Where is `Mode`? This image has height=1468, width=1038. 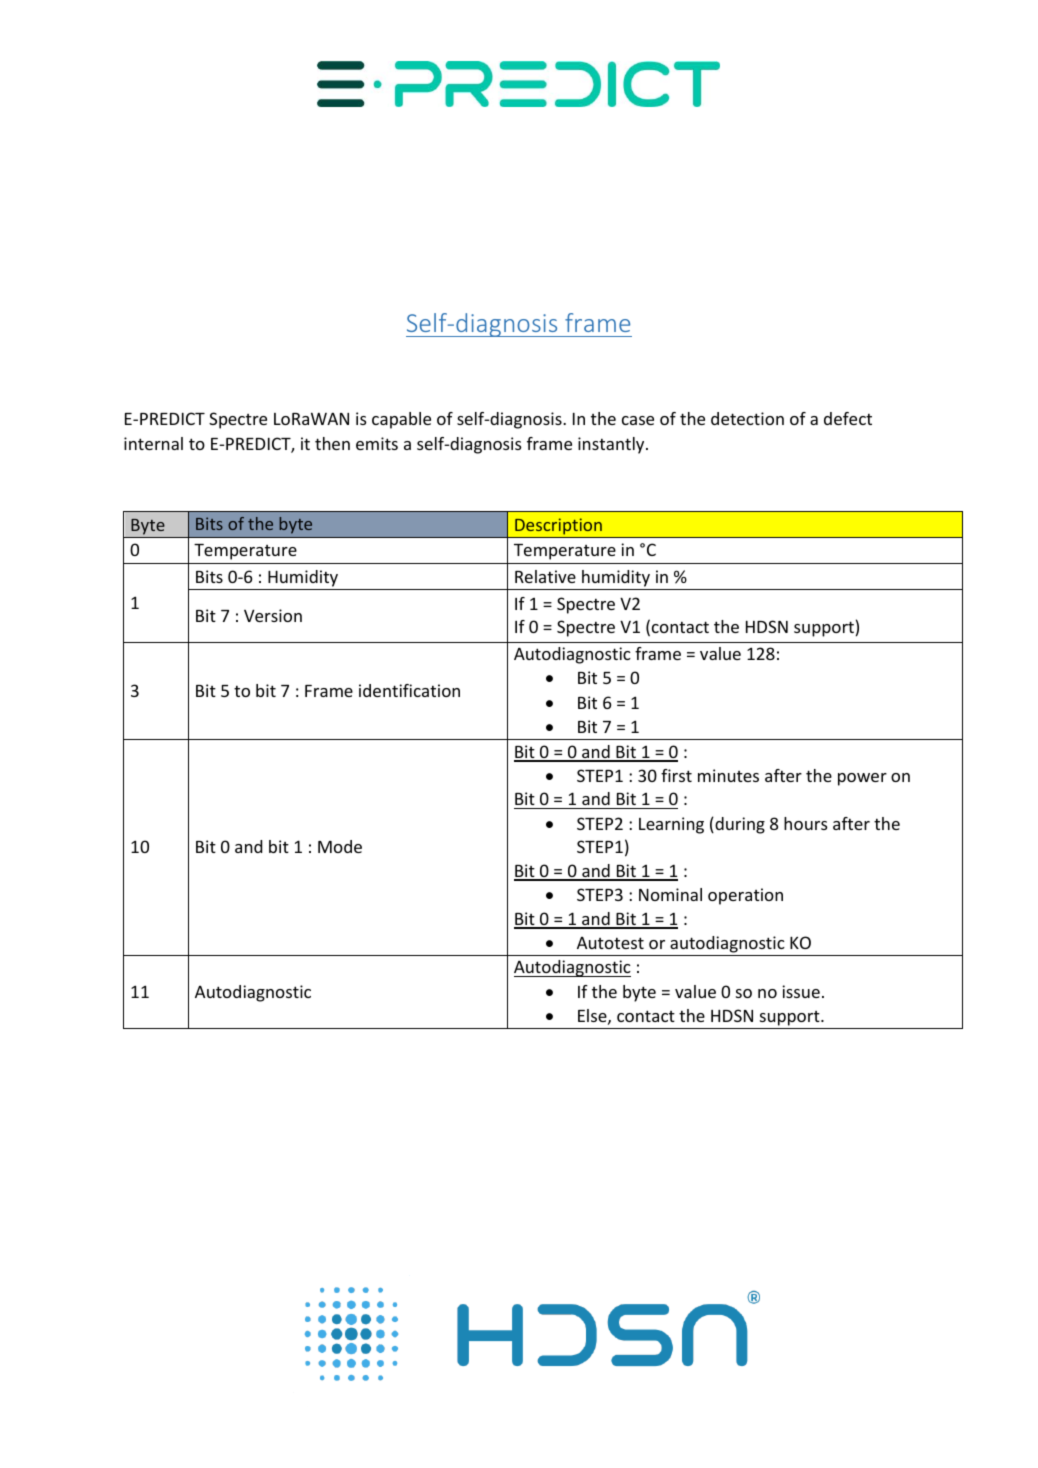
Mode is located at coordinates (340, 846).
